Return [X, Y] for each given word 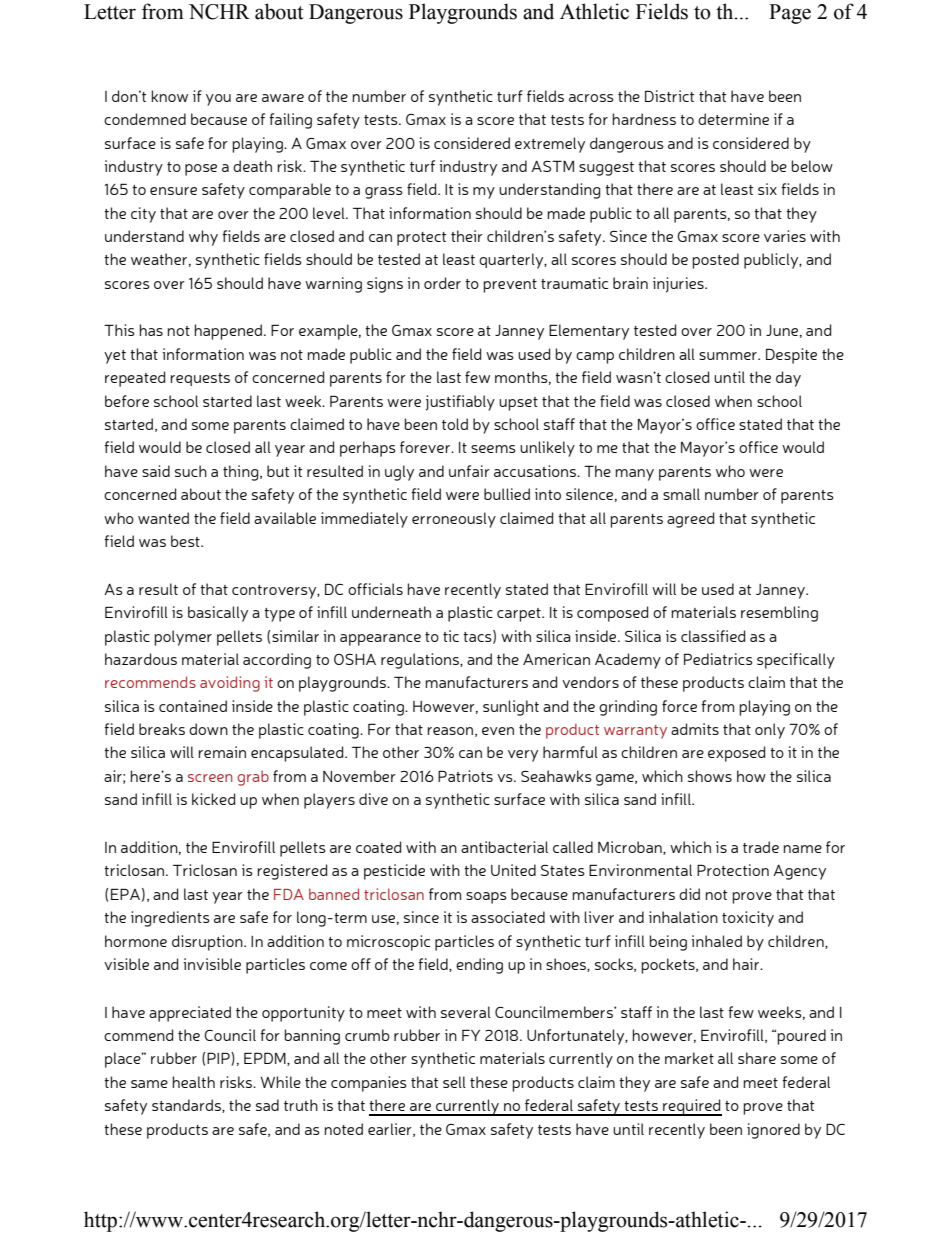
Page [790, 14]
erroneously [454, 520]
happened [228, 332]
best [186, 541]
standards [187, 1106]
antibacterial [504, 847]
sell [454, 1082]
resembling [779, 614]
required [691, 1107]
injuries [679, 285]
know [169, 96]
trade [761, 847]
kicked [213, 799]
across [591, 98]
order [442, 283]
